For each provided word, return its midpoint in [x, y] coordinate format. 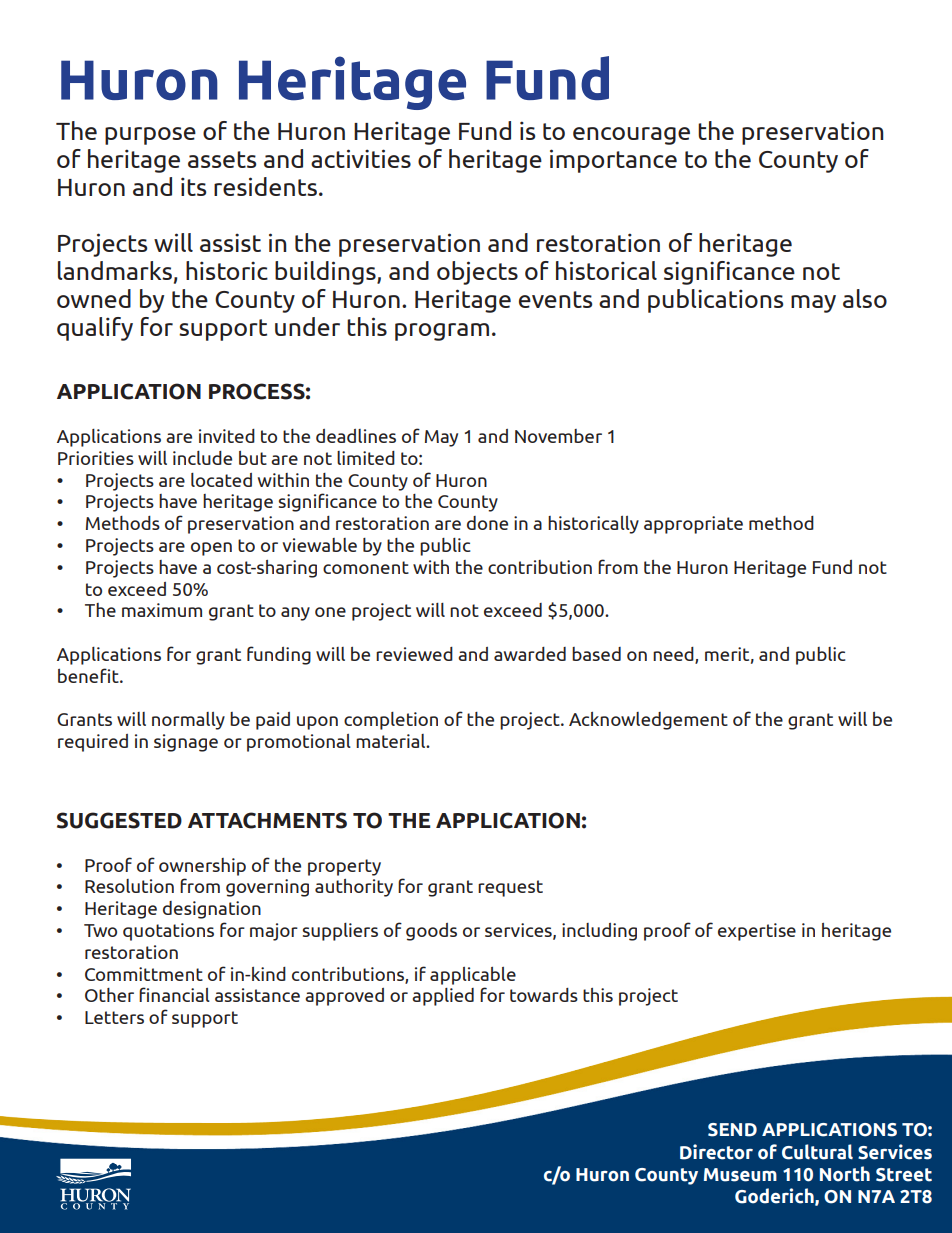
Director [716, 1152]
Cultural [817, 1152]
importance [613, 161]
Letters [114, 1017]
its [193, 186]
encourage [631, 136]
